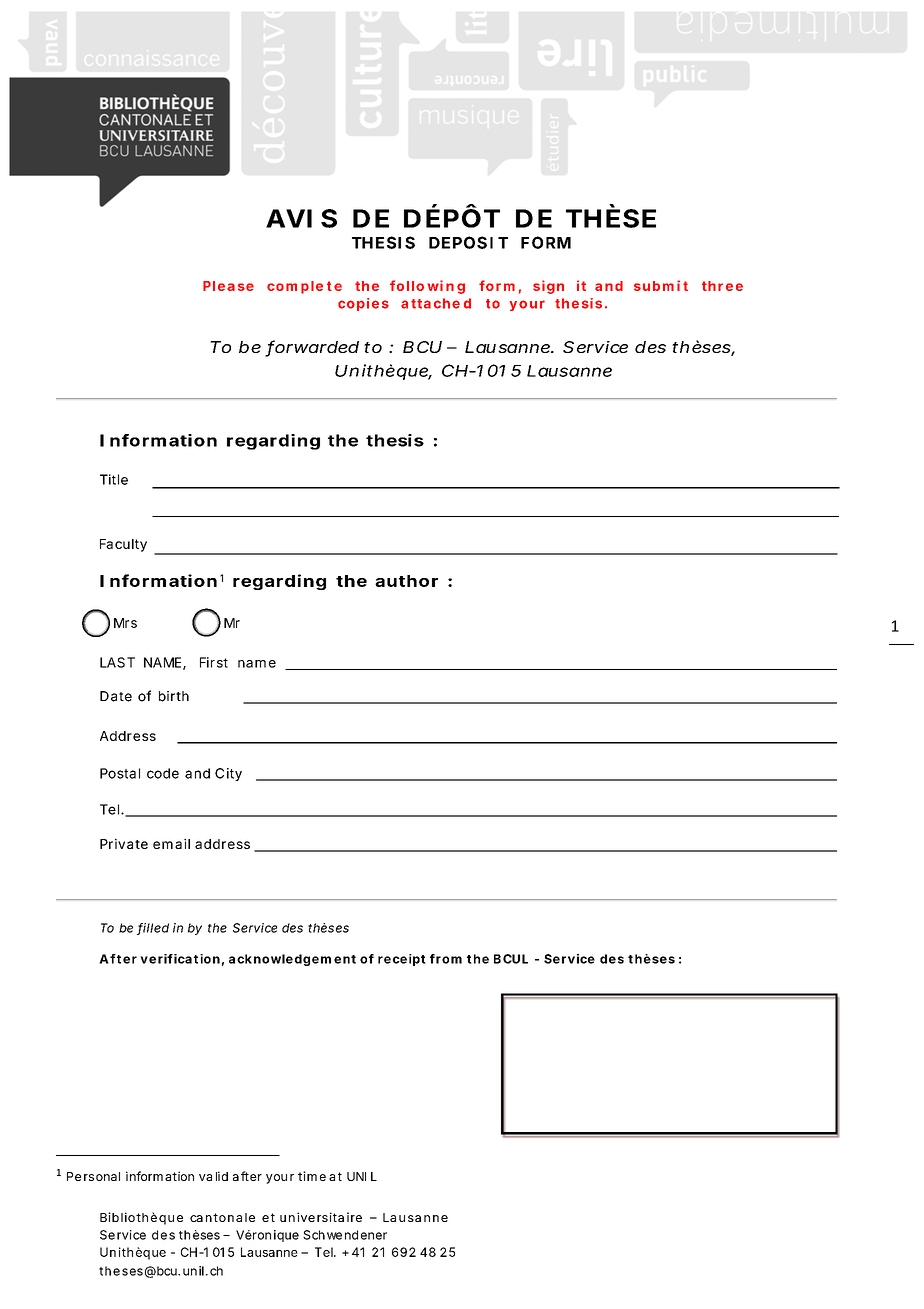  Describe the element at coordinates (402, 960) in the page. I see `receipt` at that location.
